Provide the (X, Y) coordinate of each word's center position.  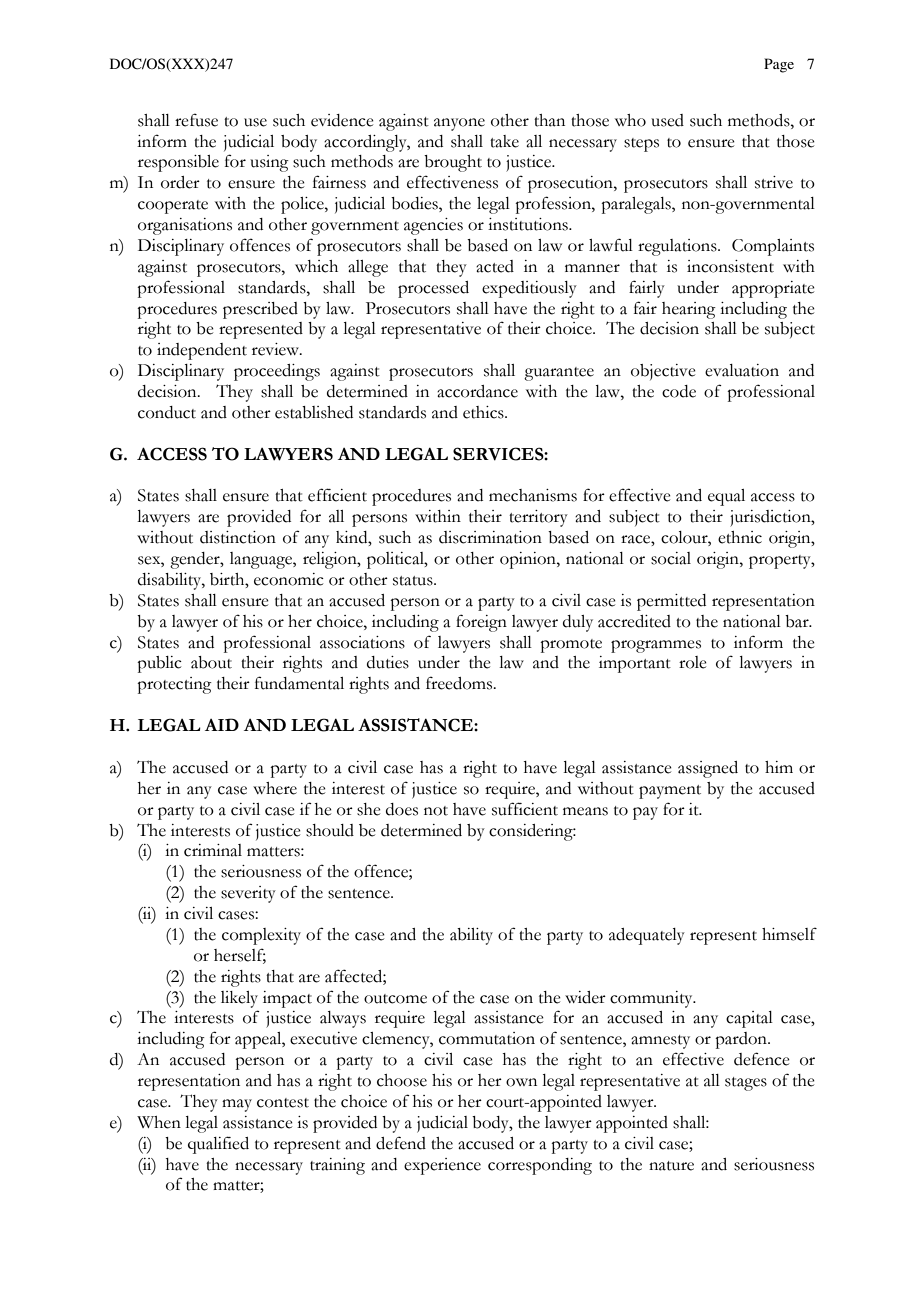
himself (789, 934)
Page (779, 65)
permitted (671, 602)
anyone (459, 124)
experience (442, 1166)
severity (248, 894)
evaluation (742, 370)
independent (202, 351)
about (211, 662)
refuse (196, 120)
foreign (481, 623)
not (436, 811)
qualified (218, 1145)
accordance (477, 391)
